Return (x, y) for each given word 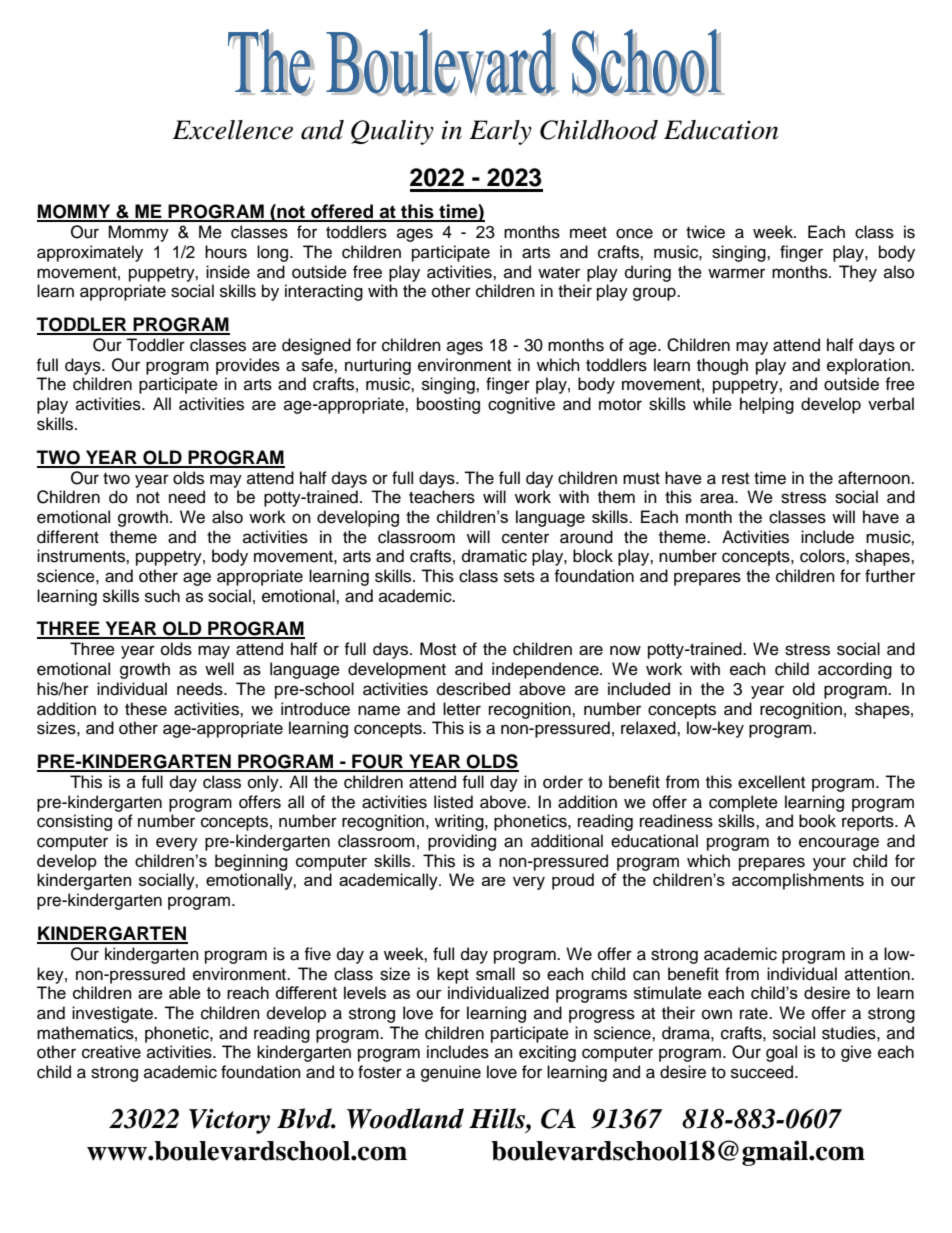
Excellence (232, 130)
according (855, 670)
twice (705, 232)
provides (248, 366)
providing (462, 842)
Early (500, 132)
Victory (229, 1121)
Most (438, 649)
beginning (251, 862)
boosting (448, 405)
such (162, 596)
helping (767, 405)
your (829, 864)
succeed (763, 1072)
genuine (451, 1073)
